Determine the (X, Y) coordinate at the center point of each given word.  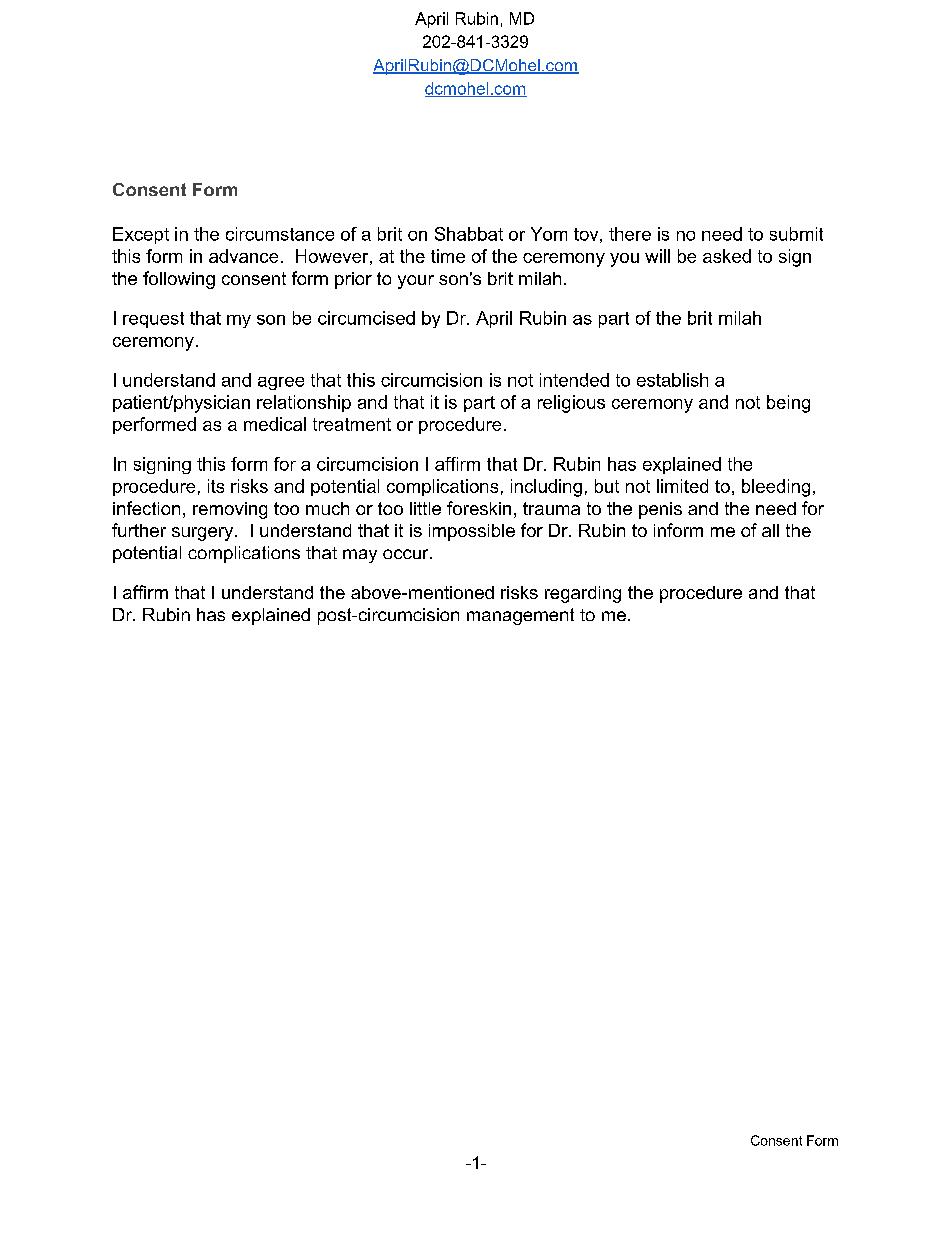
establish (672, 380)
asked (727, 256)
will (657, 256)
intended (574, 380)
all (770, 530)
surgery (204, 534)
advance (243, 256)
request (153, 320)
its (216, 486)
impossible (472, 532)
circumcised (366, 318)
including (546, 488)
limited (682, 486)
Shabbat (469, 234)
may (360, 556)
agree (281, 383)
